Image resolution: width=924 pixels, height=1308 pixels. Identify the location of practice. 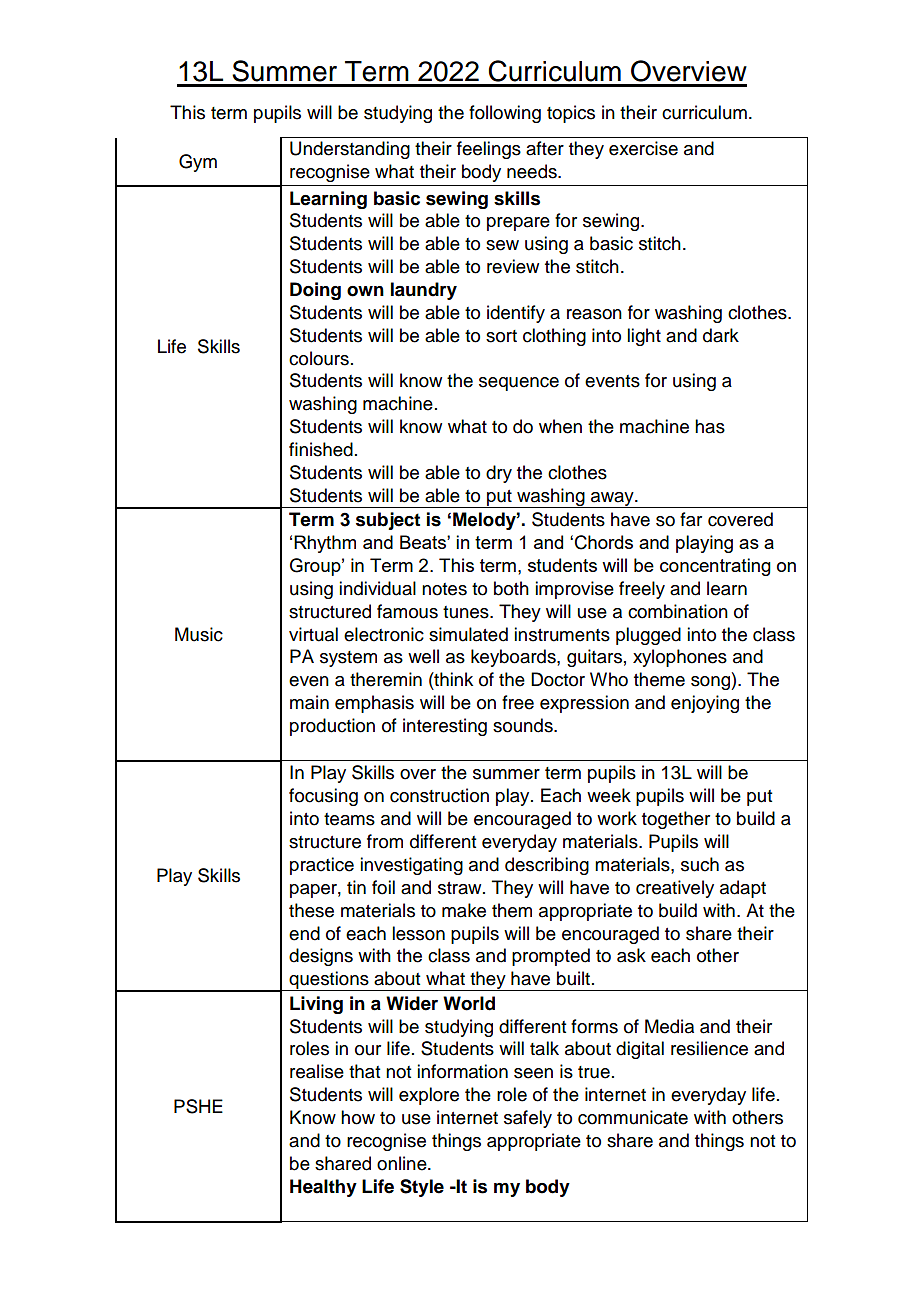
(322, 866).
